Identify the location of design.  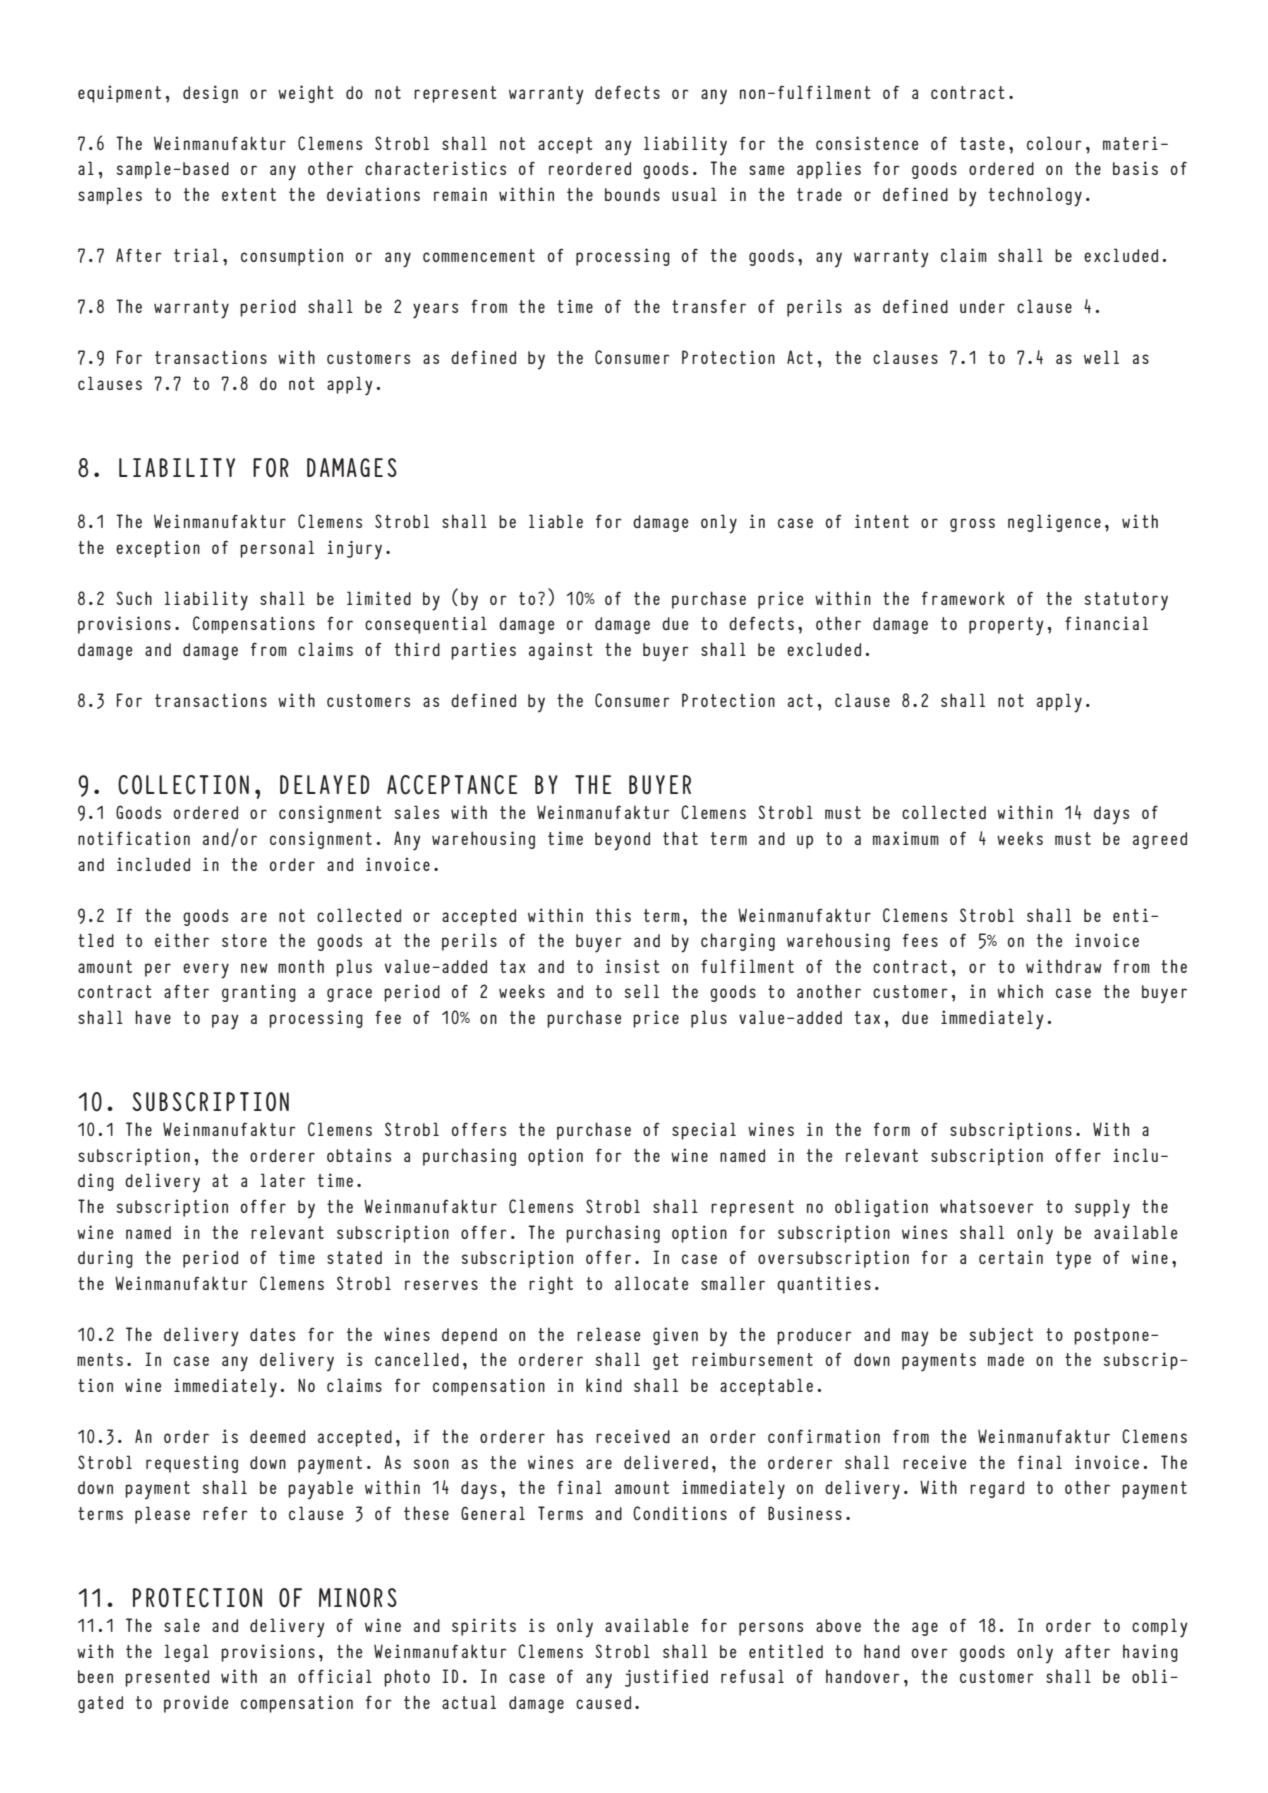
(210, 94).
